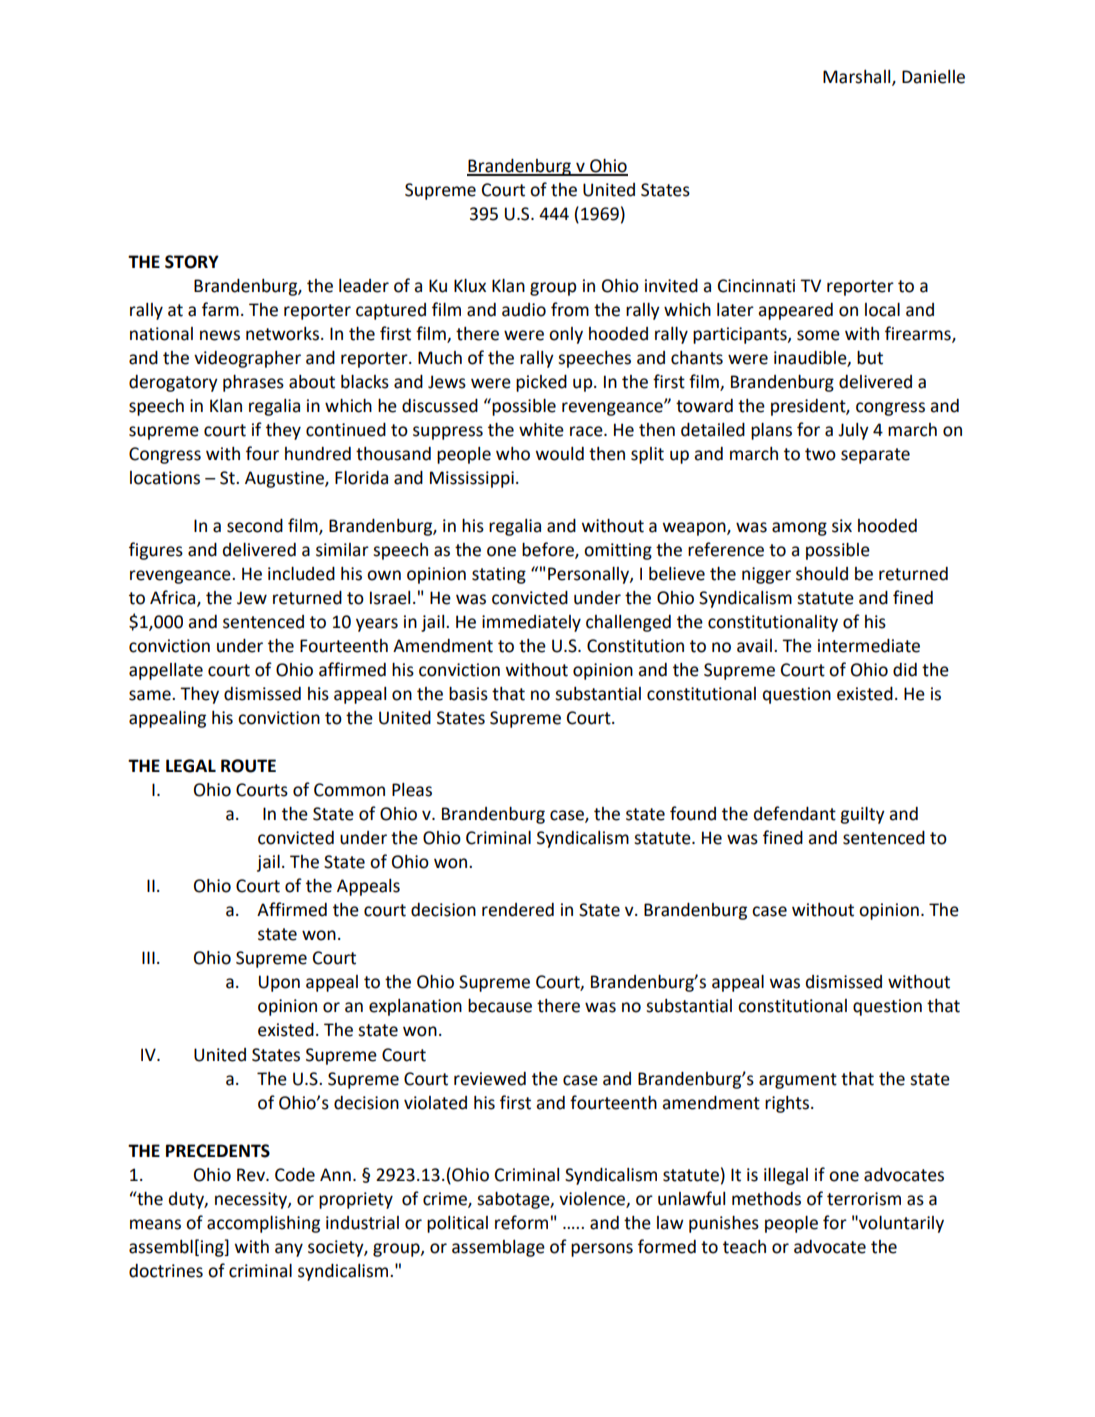 The image size is (1095, 1417). Describe the element at coordinates (869, 646) in the screenshot. I see `intermediate` at that location.
